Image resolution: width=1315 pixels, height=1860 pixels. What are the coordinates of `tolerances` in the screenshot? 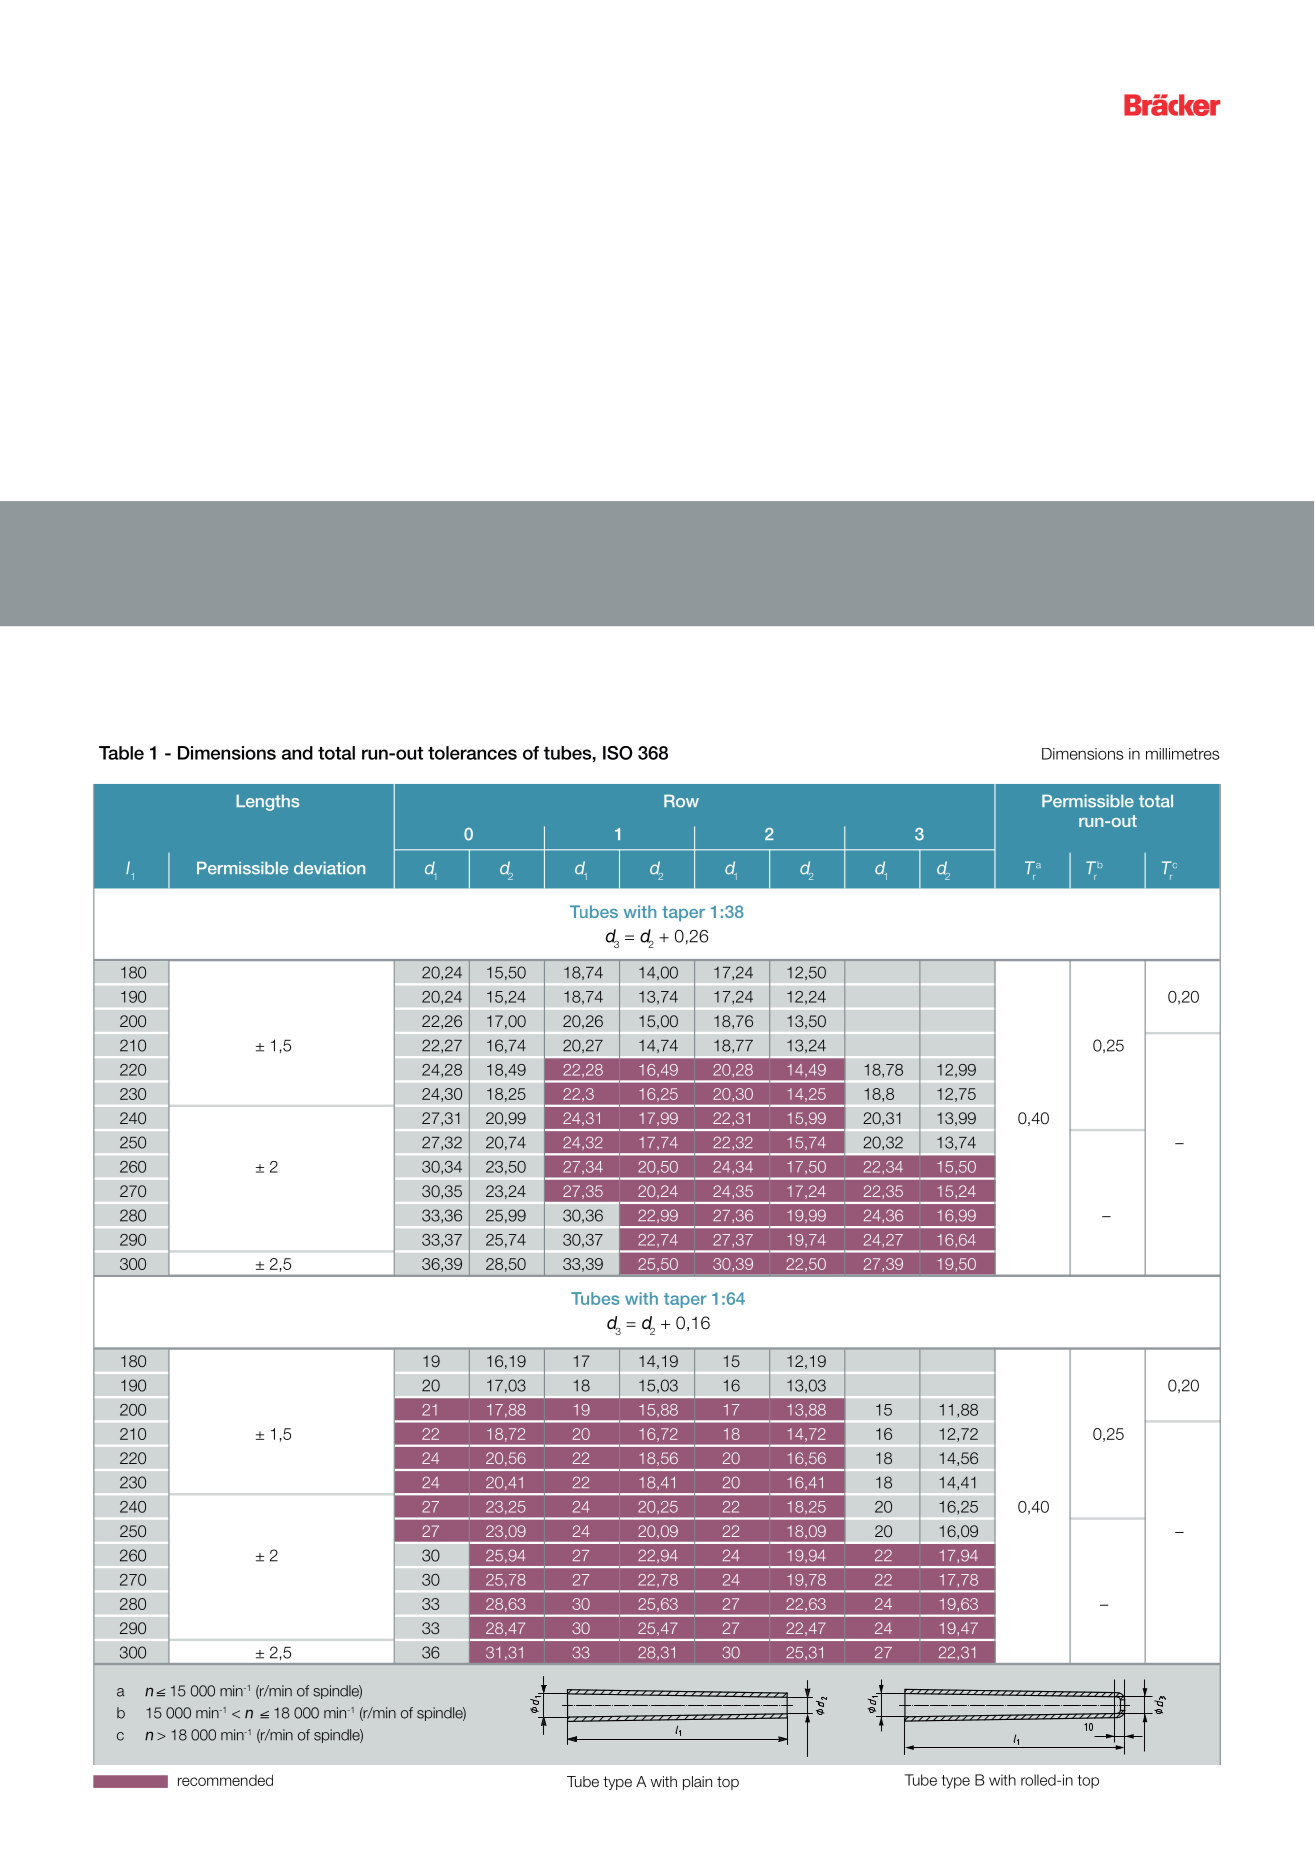 It's located at (472, 753).
